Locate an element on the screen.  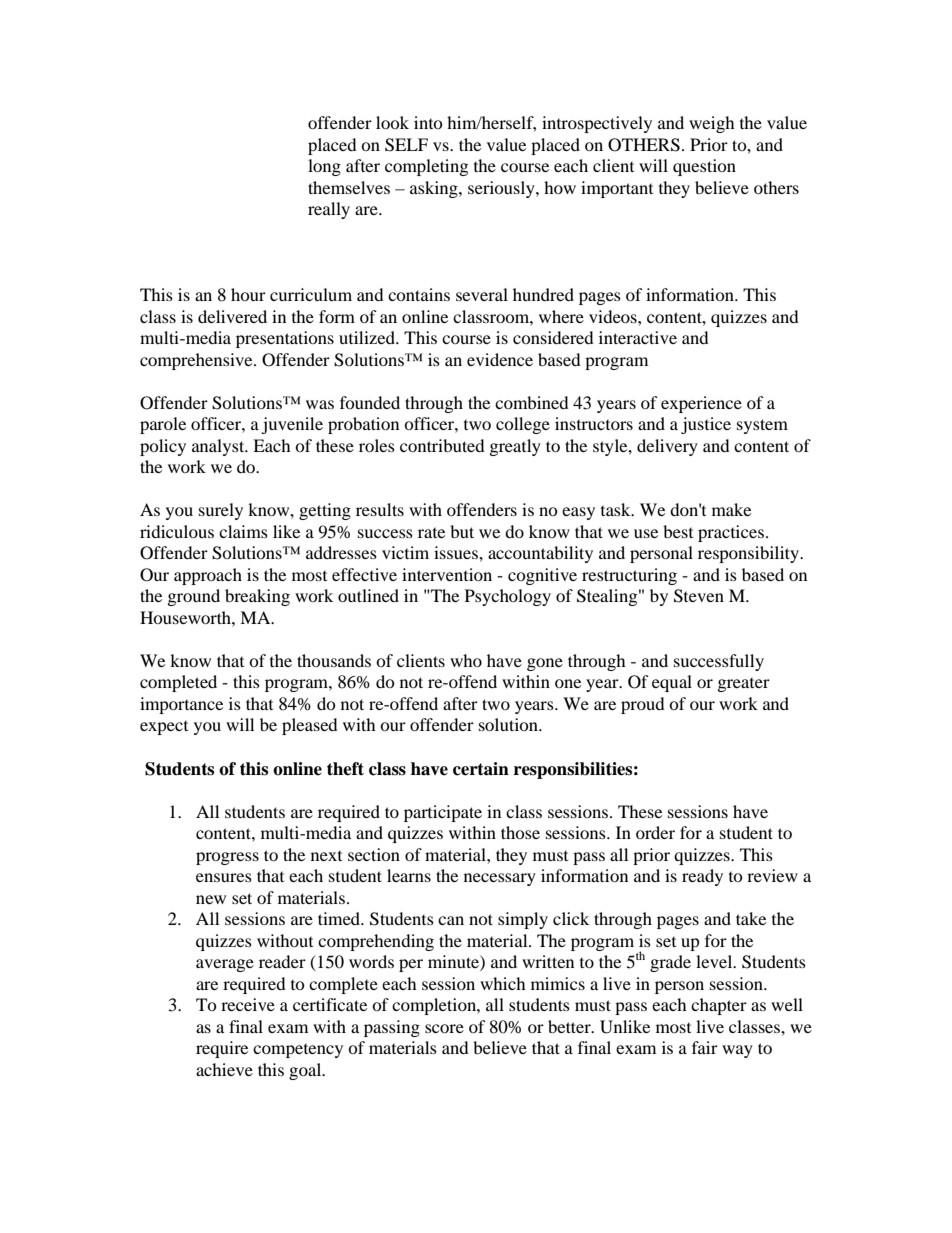
evidence is located at coordinates (500, 359).
